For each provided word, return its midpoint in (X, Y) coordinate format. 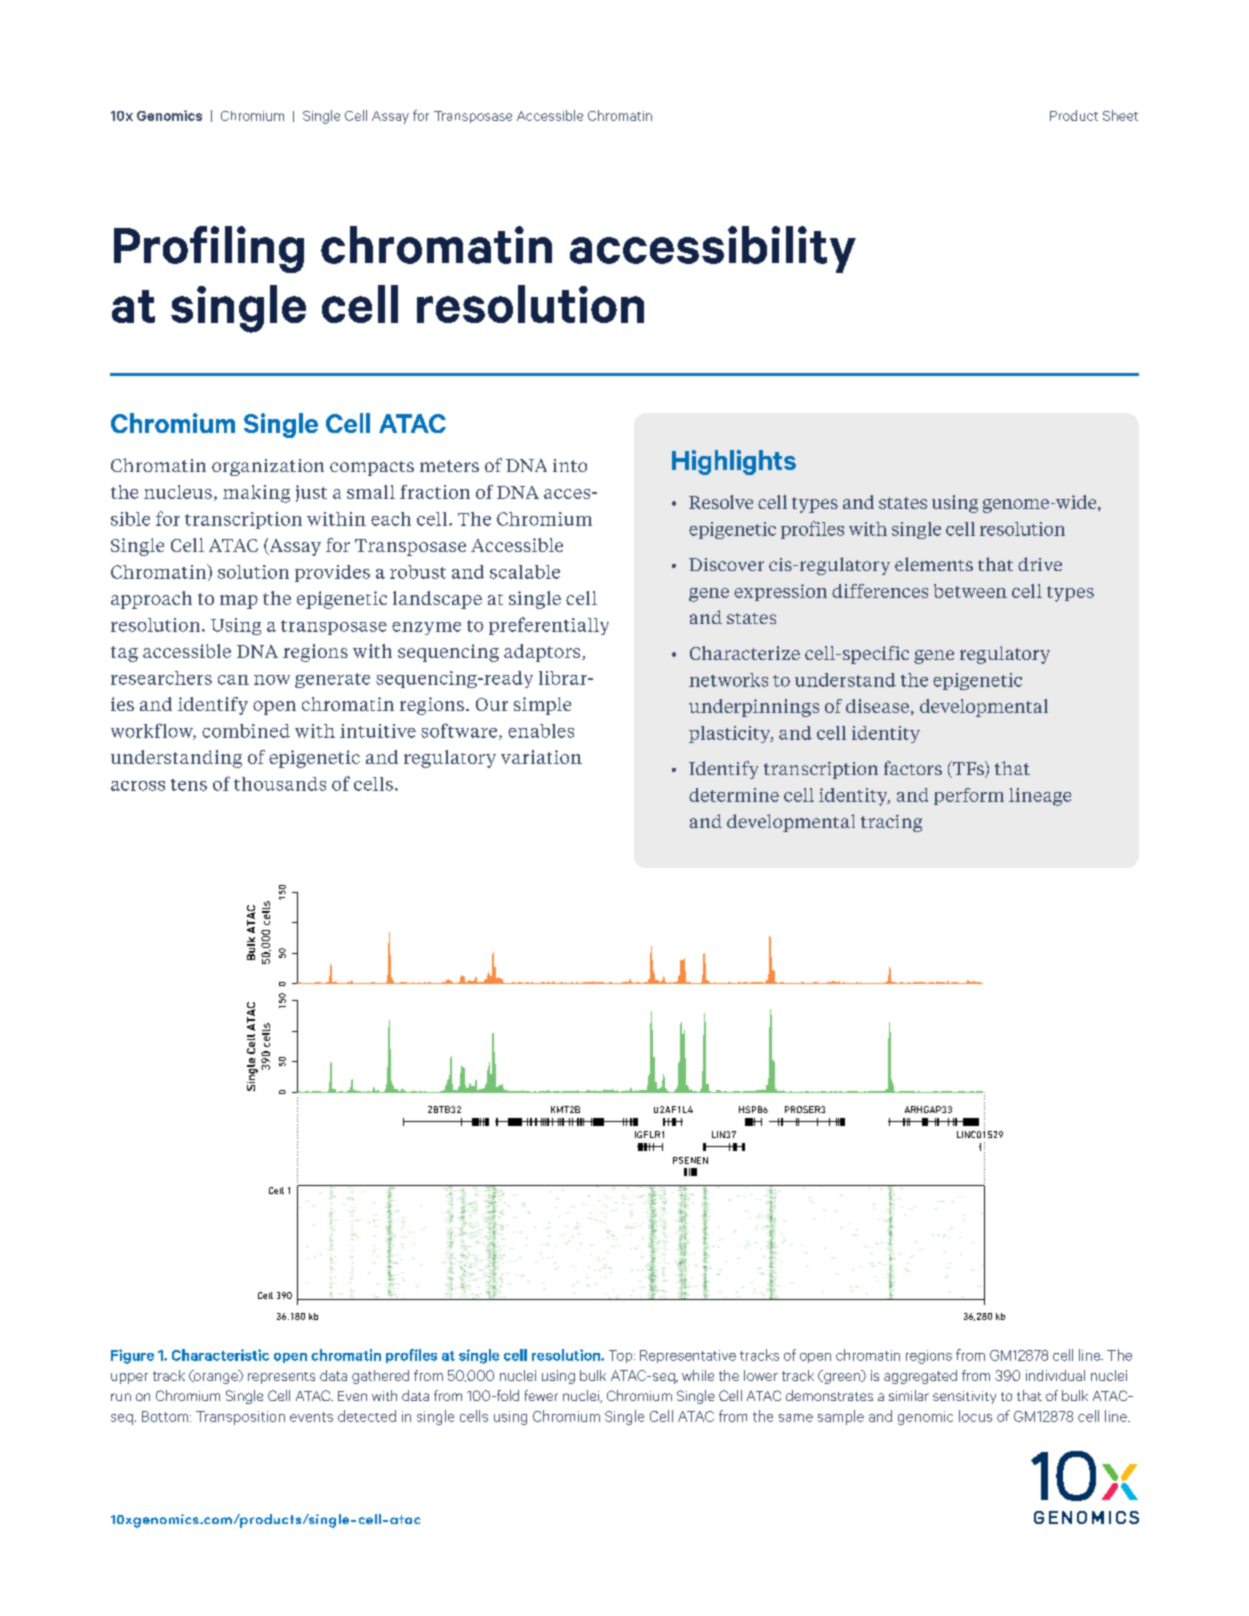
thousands (280, 784)
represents (281, 1378)
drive (1040, 564)
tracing (891, 823)
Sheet (1120, 115)
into (570, 465)
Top (622, 1356)
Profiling (209, 249)
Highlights (734, 462)
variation (541, 757)
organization (268, 467)
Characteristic (220, 1355)
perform (969, 796)
